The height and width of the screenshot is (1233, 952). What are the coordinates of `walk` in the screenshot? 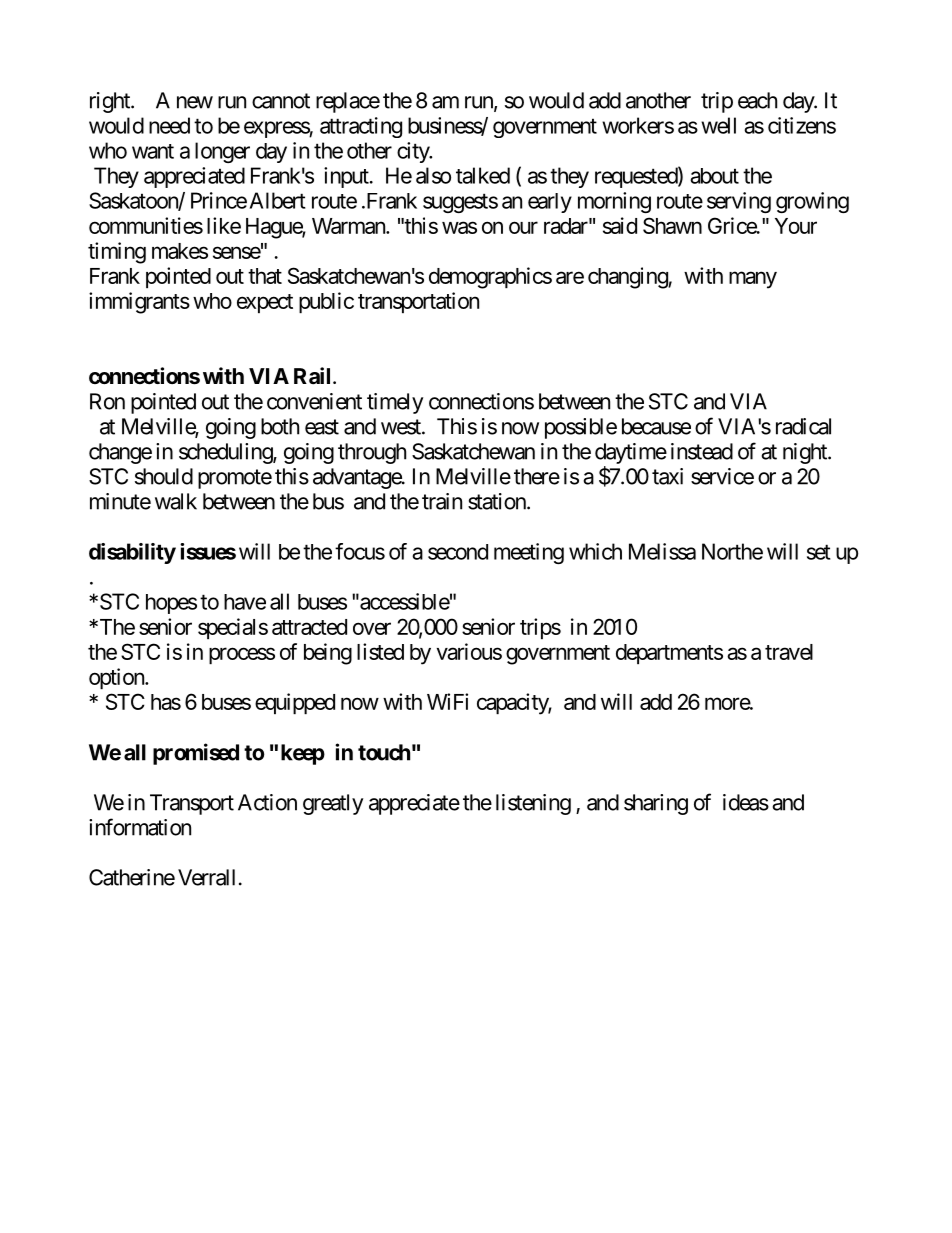 It's located at (176, 501).
